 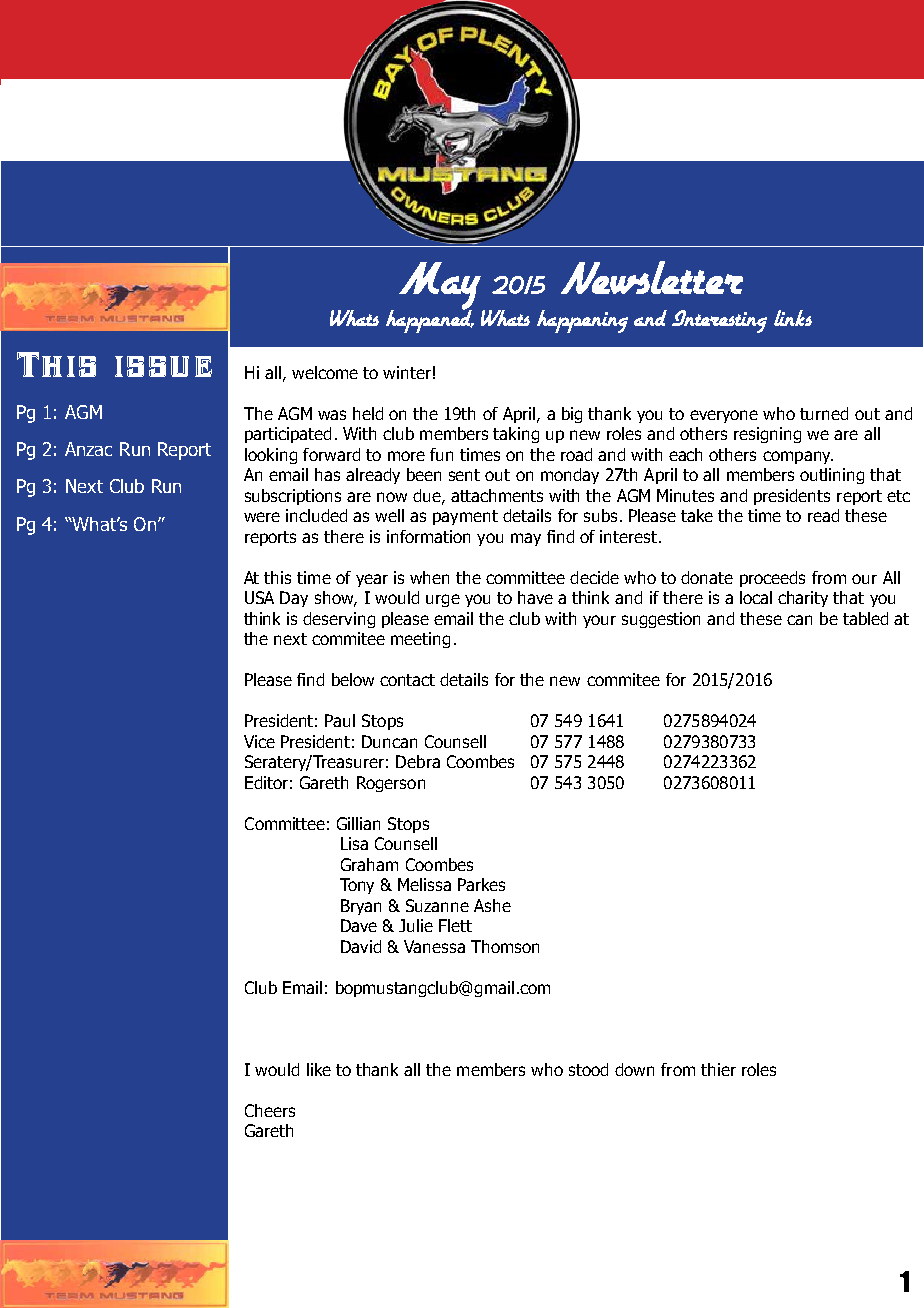 What do you see at coordinates (481, 884) in the screenshot?
I see `Parkes` at bounding box center [481, 884].
